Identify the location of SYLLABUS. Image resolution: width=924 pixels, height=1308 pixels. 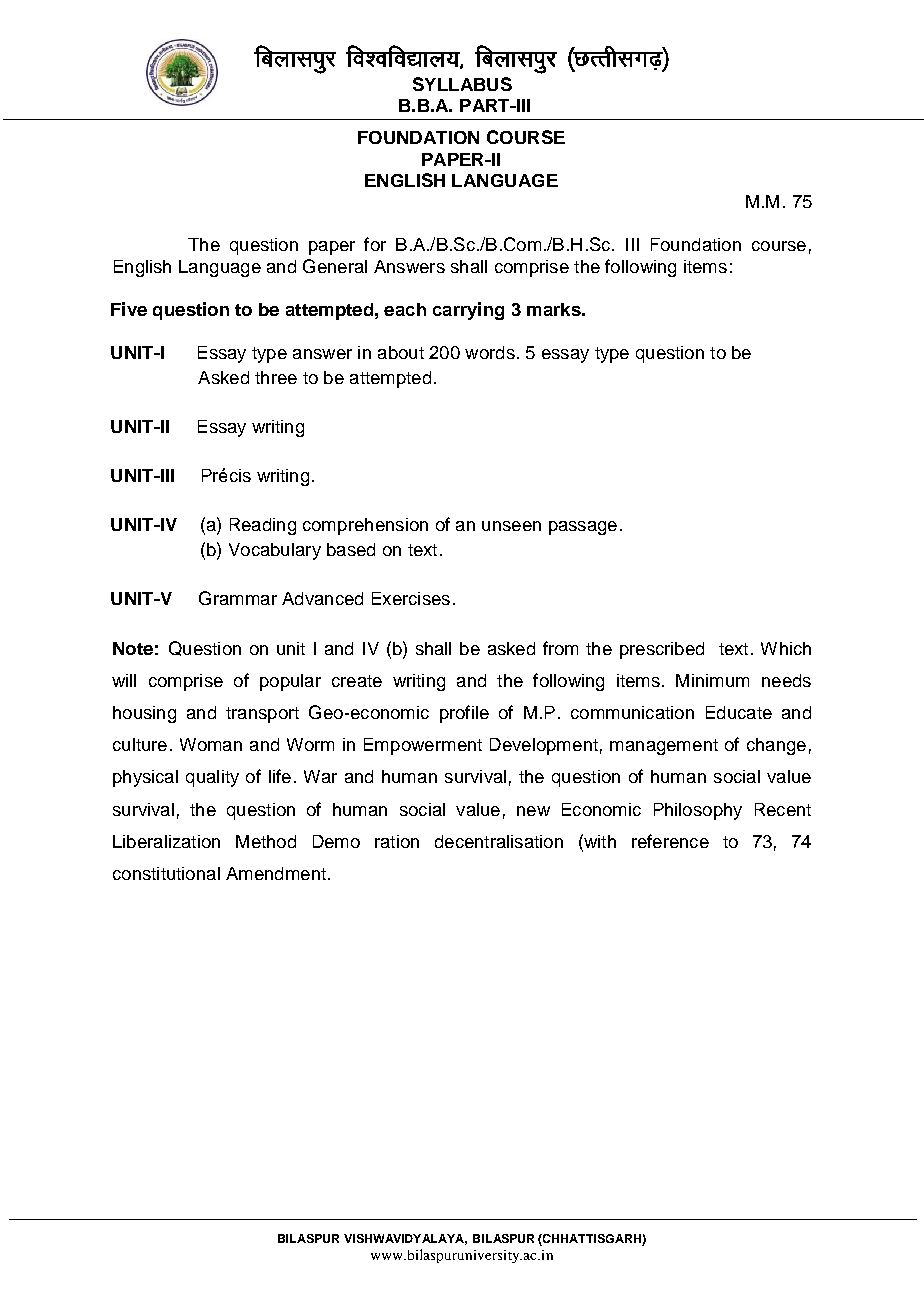
(462, 84).
